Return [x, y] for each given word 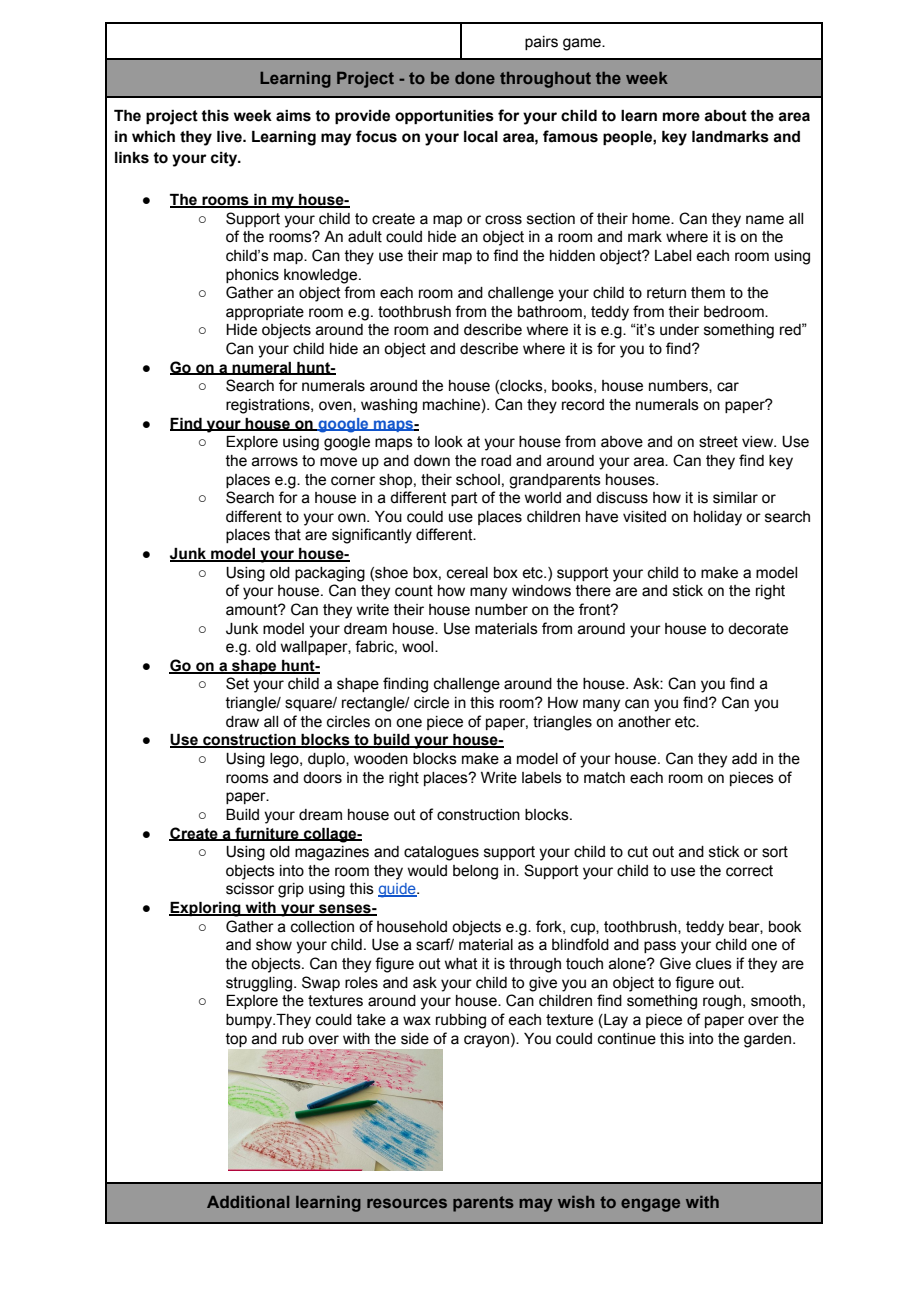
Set [237, 683]
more [681, 117]
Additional [248, 1202]
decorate [758, 629]
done [475, 78]
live [230, 137]
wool [419, 647]
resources [407, 1203]
